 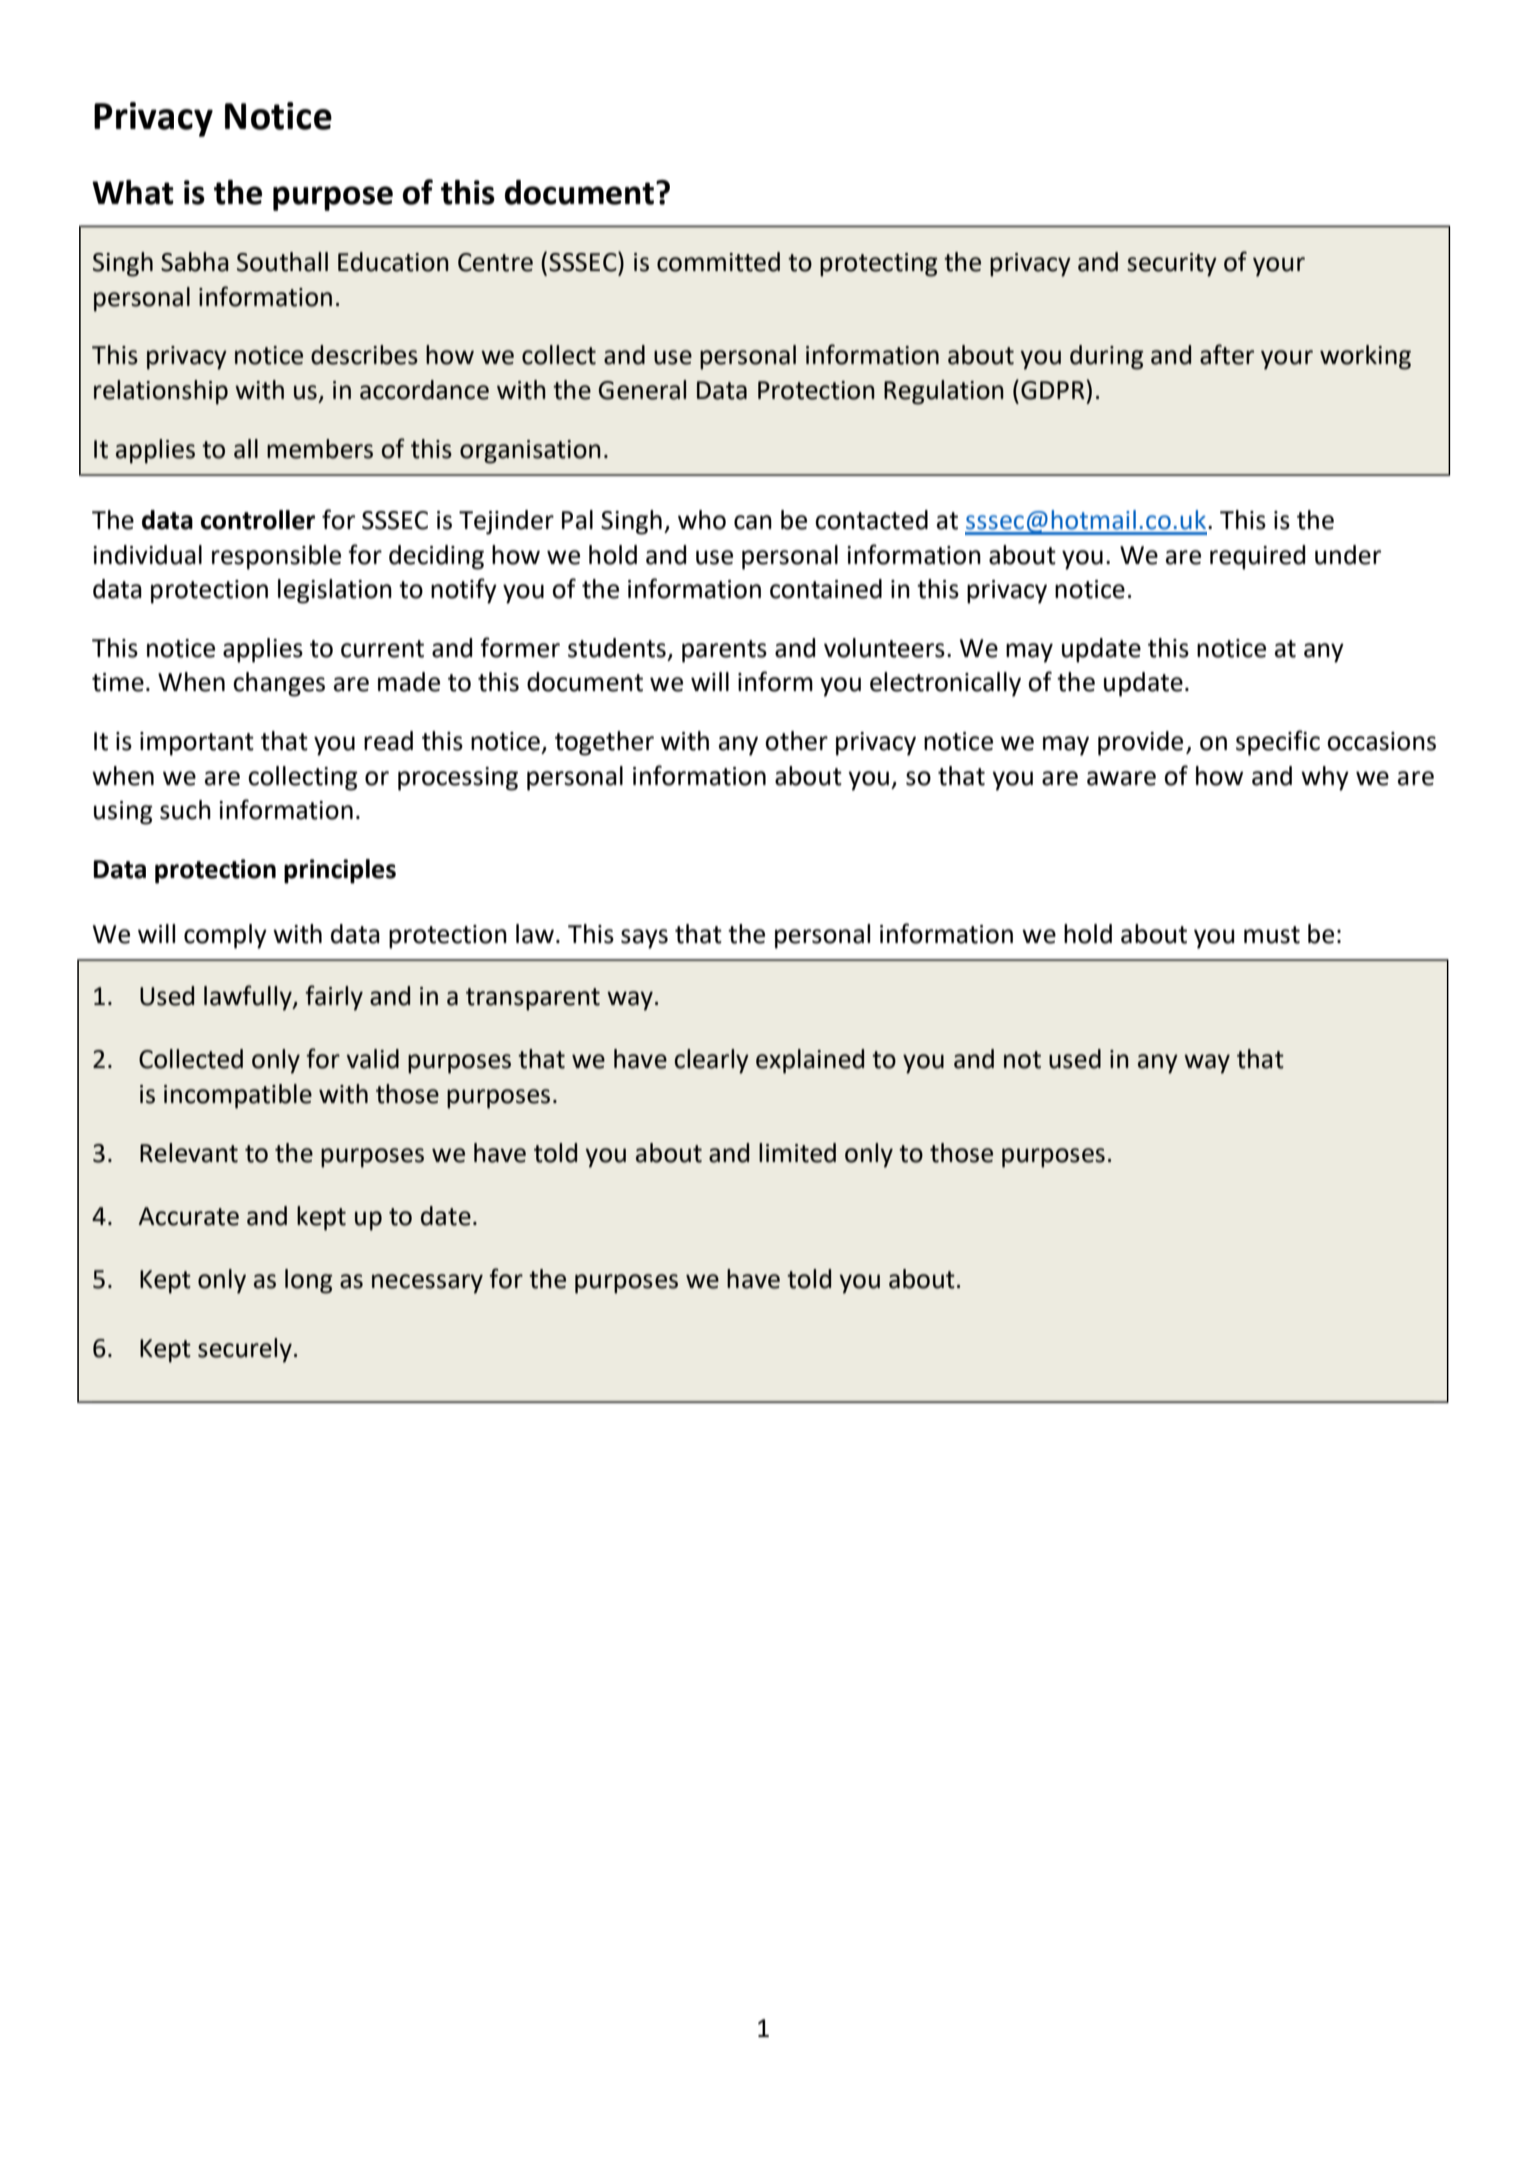 I want to click on limited, so click(x=797, y=1153).
